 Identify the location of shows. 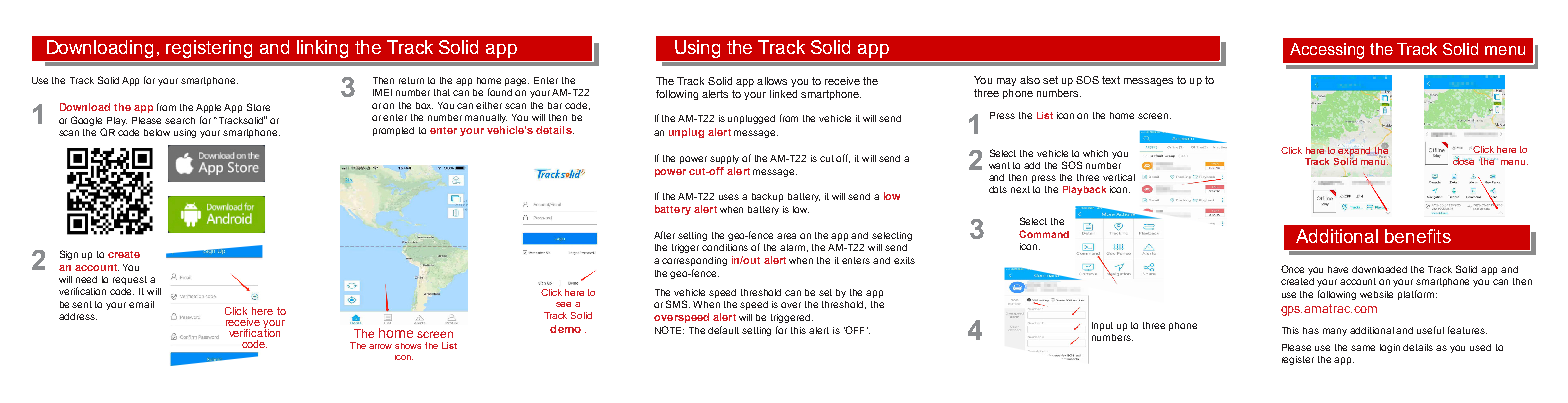
(408, 346).
